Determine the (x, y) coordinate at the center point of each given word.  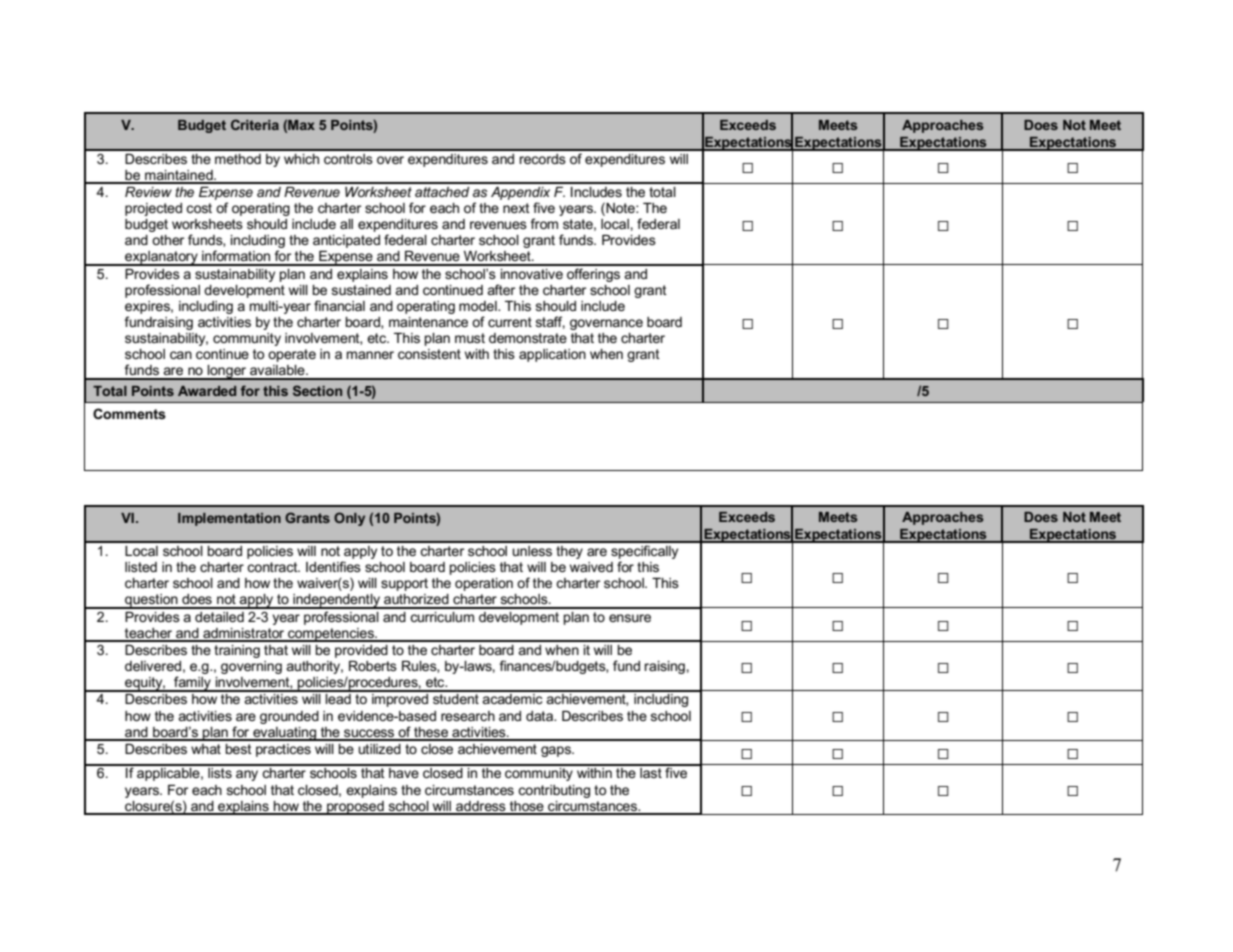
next (516, 208)
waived (591, 567)
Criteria (255, 124)
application (552, 355)
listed (141, 567)
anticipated (346, 241)
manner (370, 355)
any (247, 775)
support (404, 584)
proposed (355, 808)
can (181, 355)
